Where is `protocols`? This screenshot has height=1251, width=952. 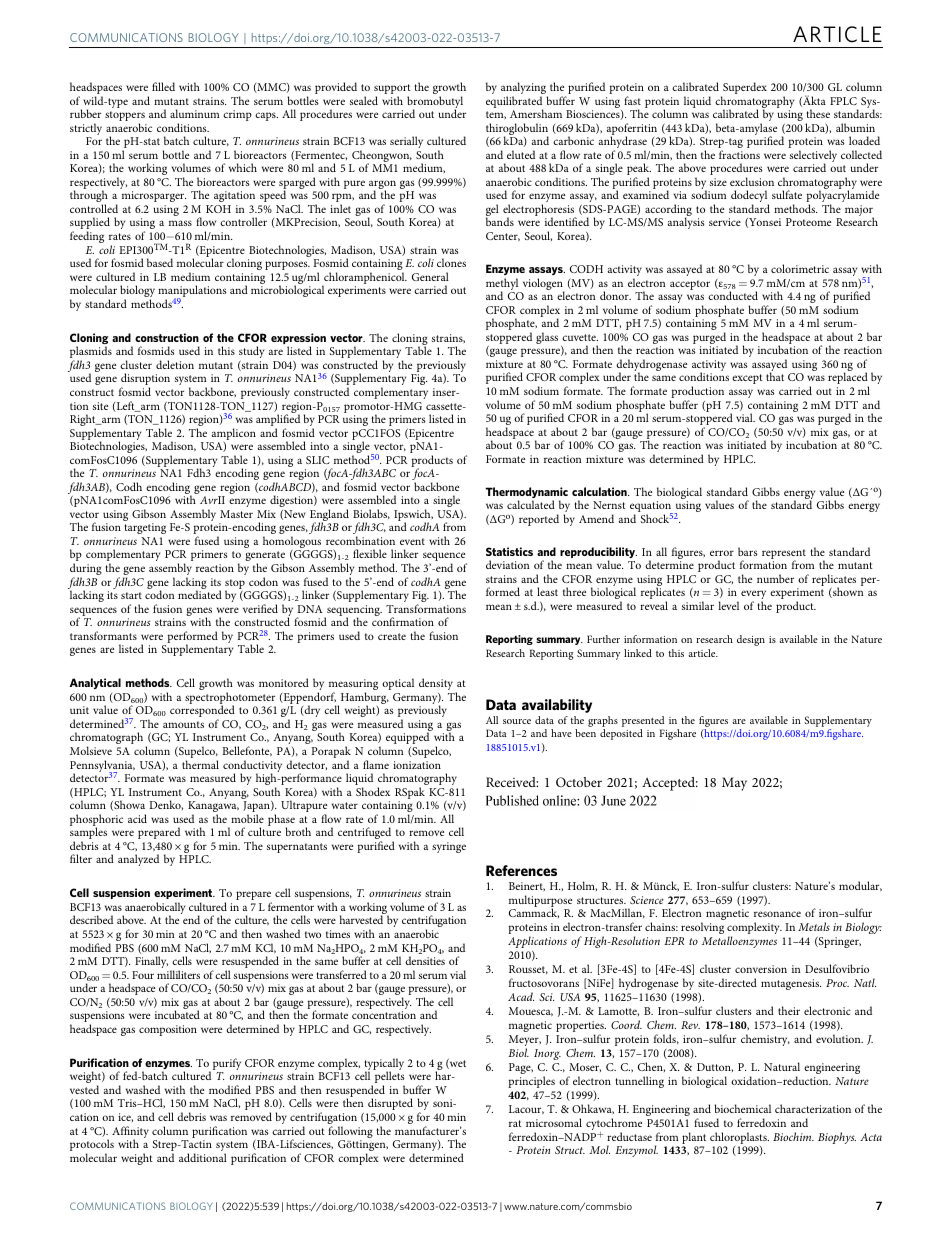
protocols is located at coordinates (92, 1146).
